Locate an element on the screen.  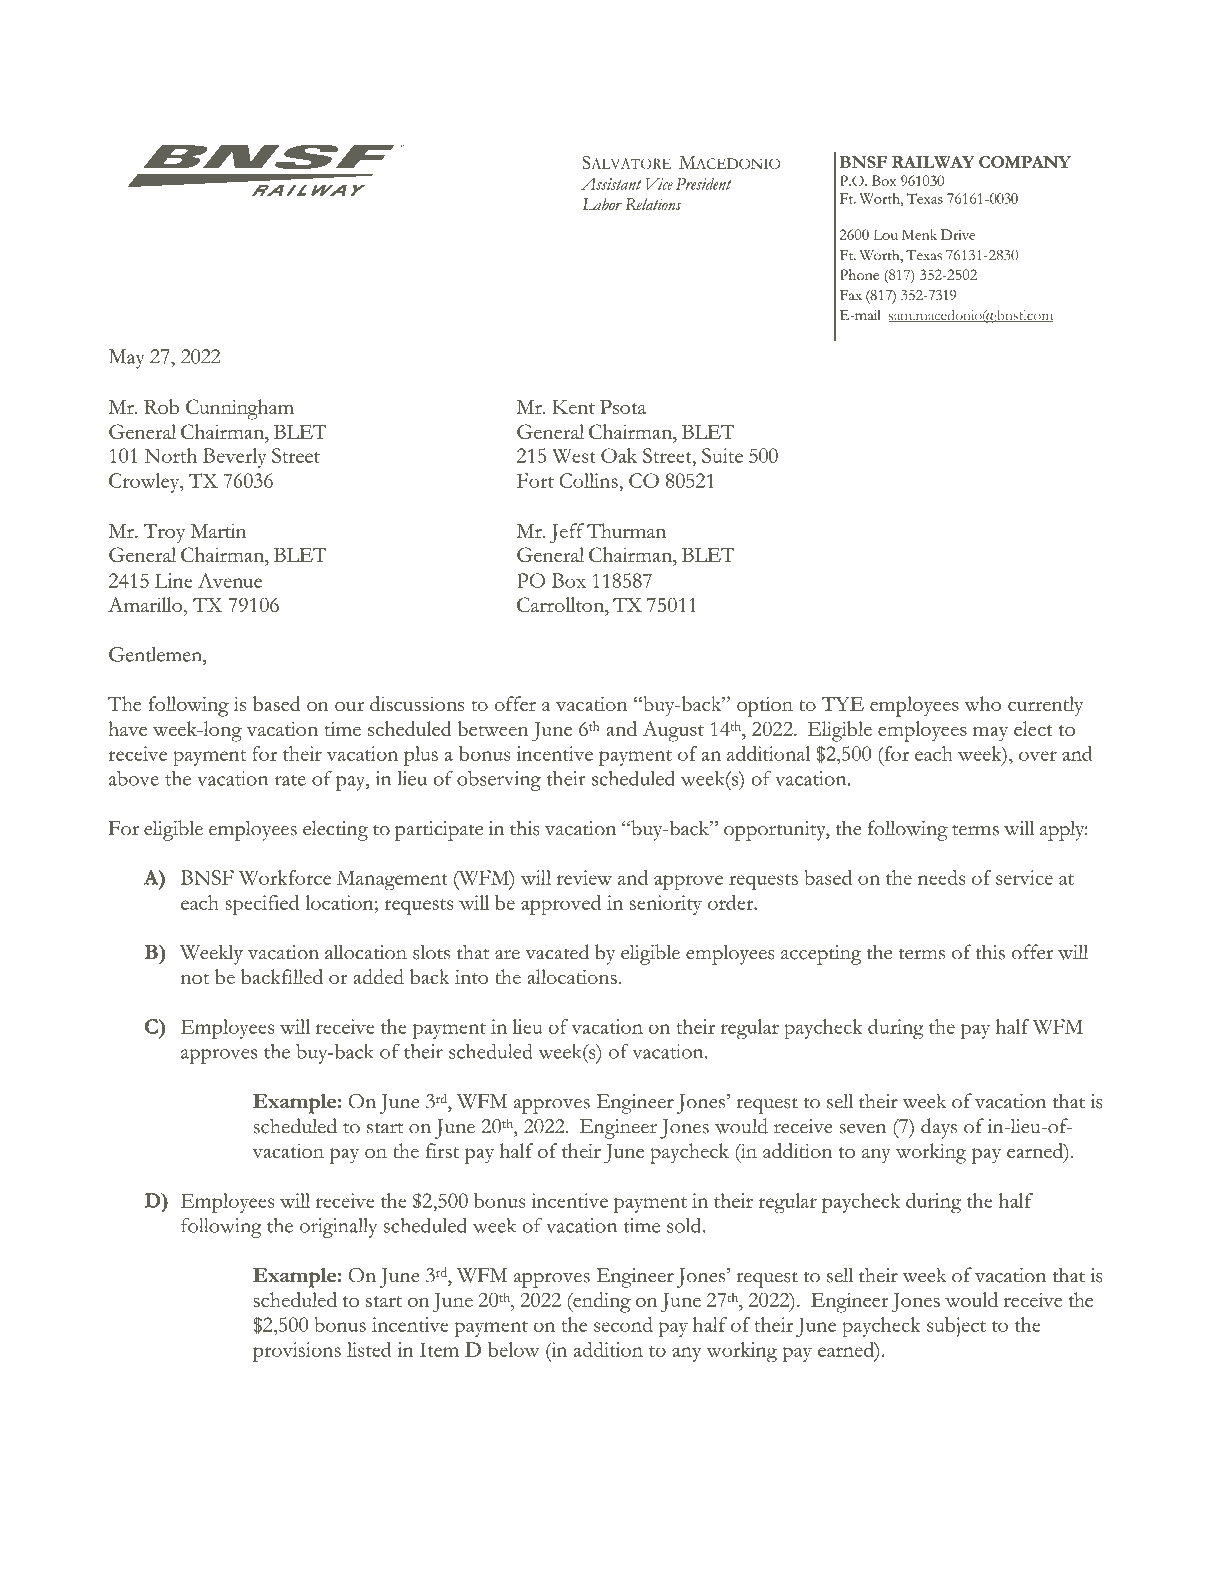
second is located at coordinates (623, 1324).
